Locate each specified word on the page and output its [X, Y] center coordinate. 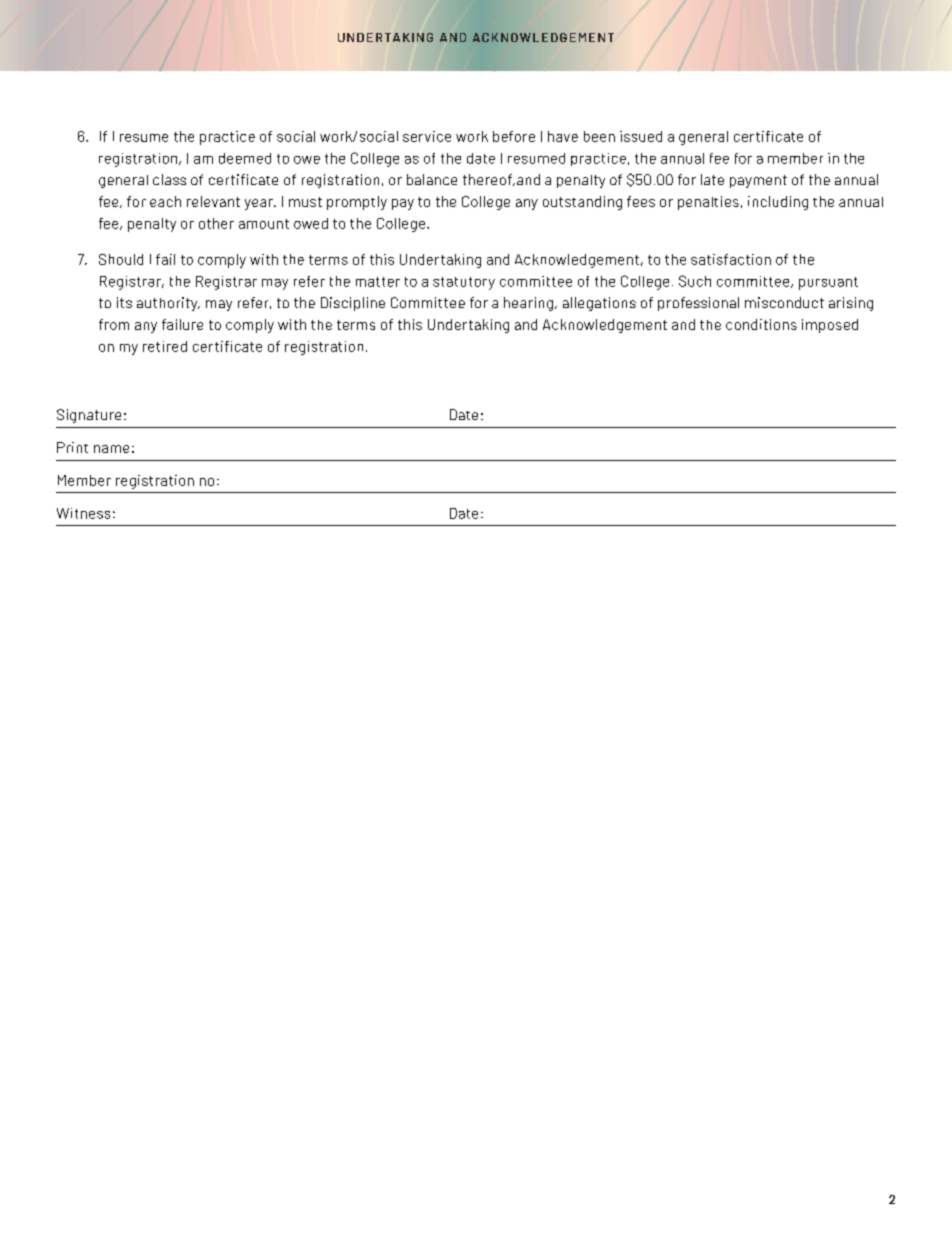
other [216, 223]
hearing [528, 304]
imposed [830, 326]
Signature [89, 416]
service [427, 136]
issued [641, 136]
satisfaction [731, 259]
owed [311, 223]
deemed [245, 158]
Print [72, 447]
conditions [761, 324]
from [114, 324]
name [111, 449]
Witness [83, 513]
